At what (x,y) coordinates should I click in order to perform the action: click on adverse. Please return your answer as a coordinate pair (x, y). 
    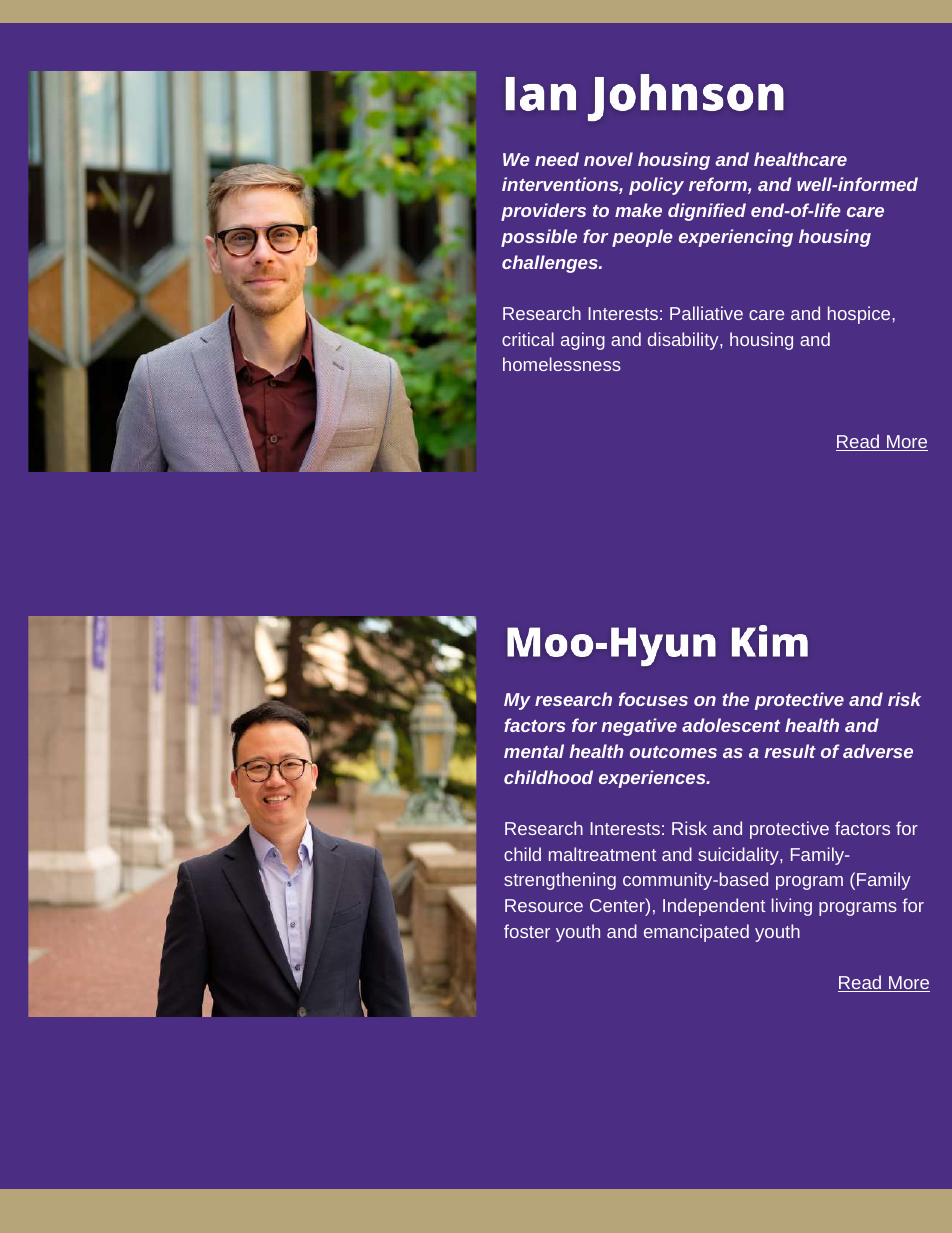
    Looking at the image, I should click on (878, 751).
